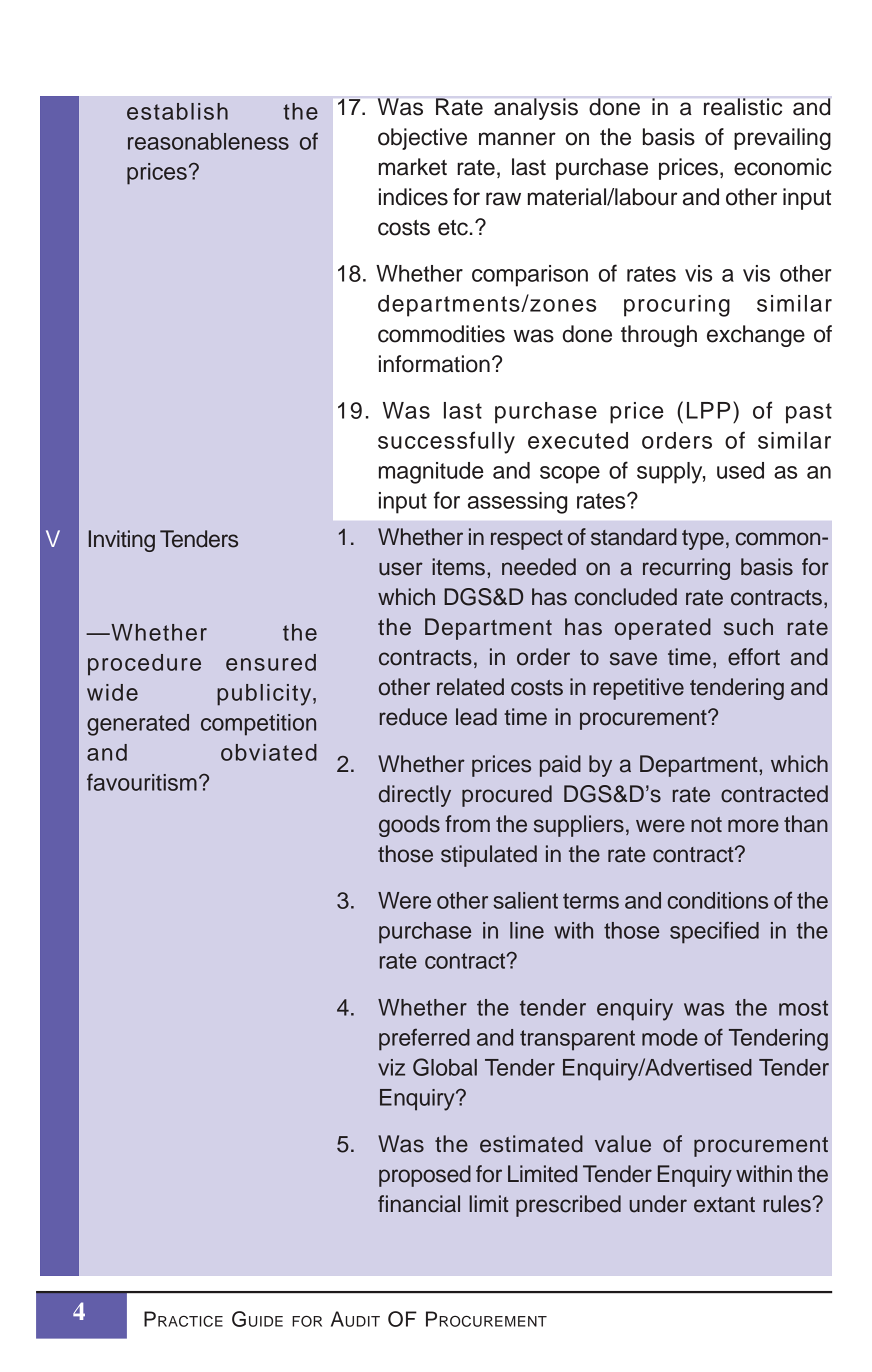 The height and width of the screenshot is (1372, 872). What do you see at coordinates (122, 541) in the screenshot?
I see `Inviting` at bounding box center [122, 541].
